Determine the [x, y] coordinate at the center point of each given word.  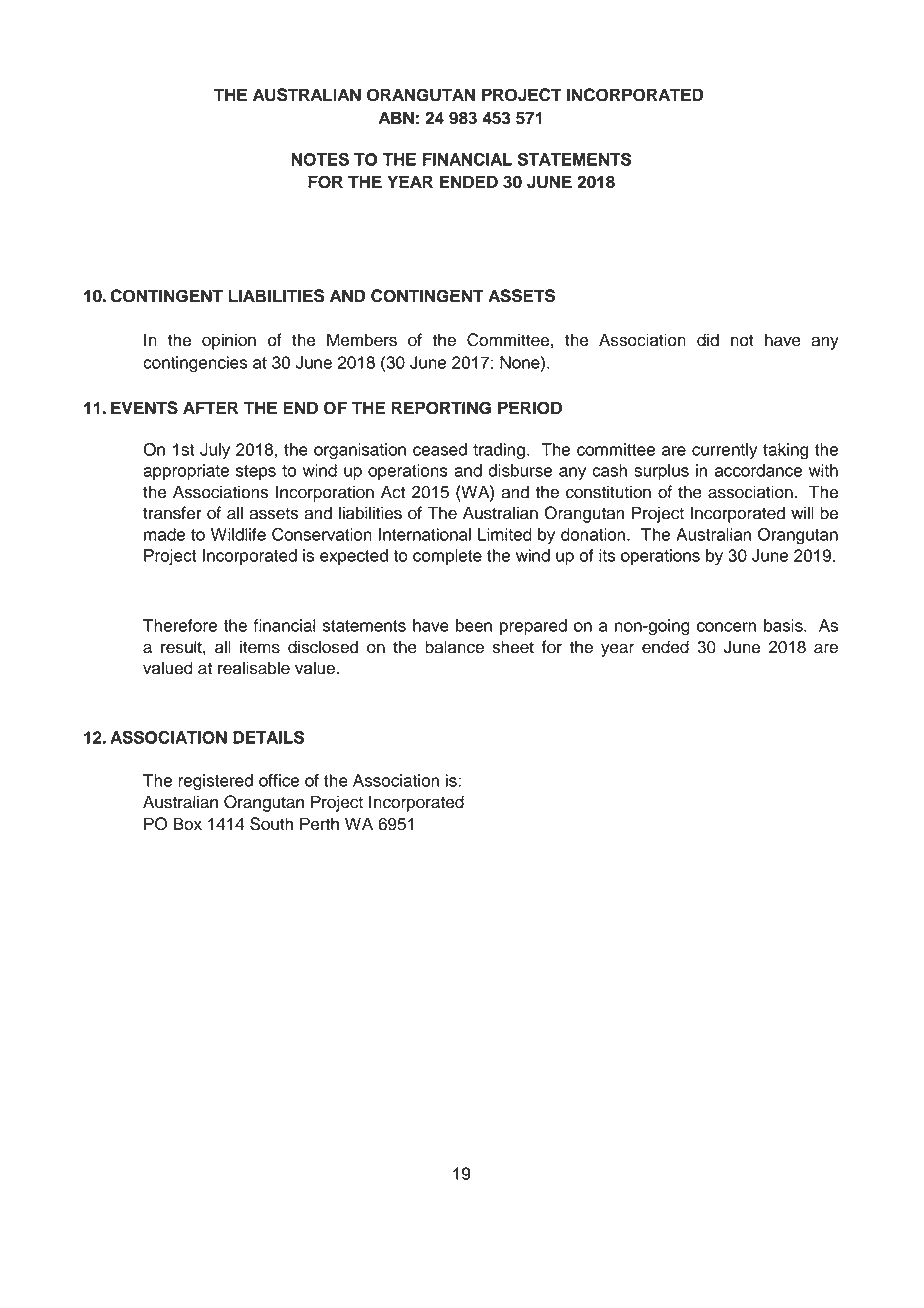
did [708, 340]
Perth [319, 824]
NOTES [320, 159]
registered [215, 782]
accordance [758, 470]
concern [726, 627]
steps [256, 472]
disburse [520, 470]
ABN [396, 117]
